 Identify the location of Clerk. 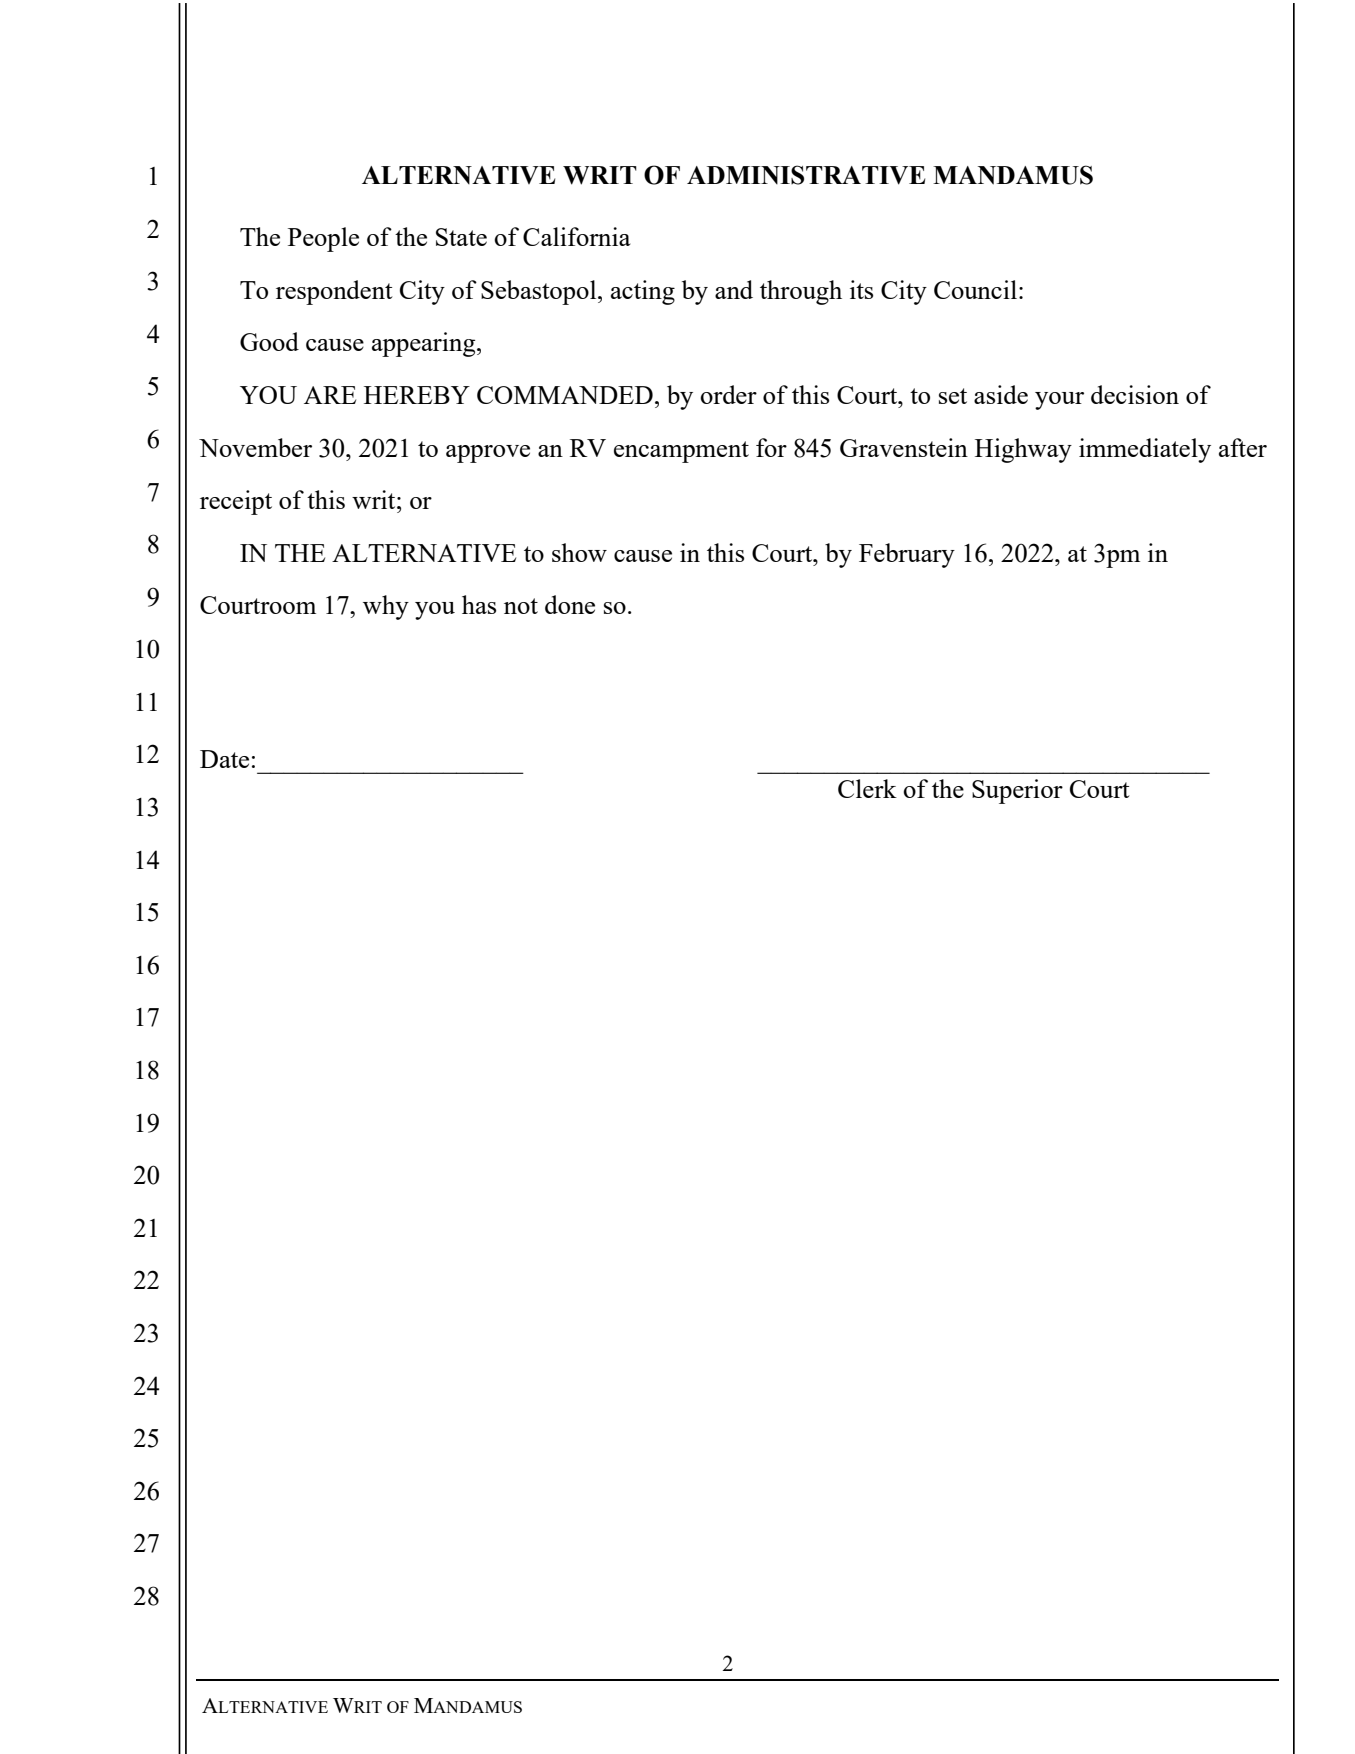
(867, 788).
